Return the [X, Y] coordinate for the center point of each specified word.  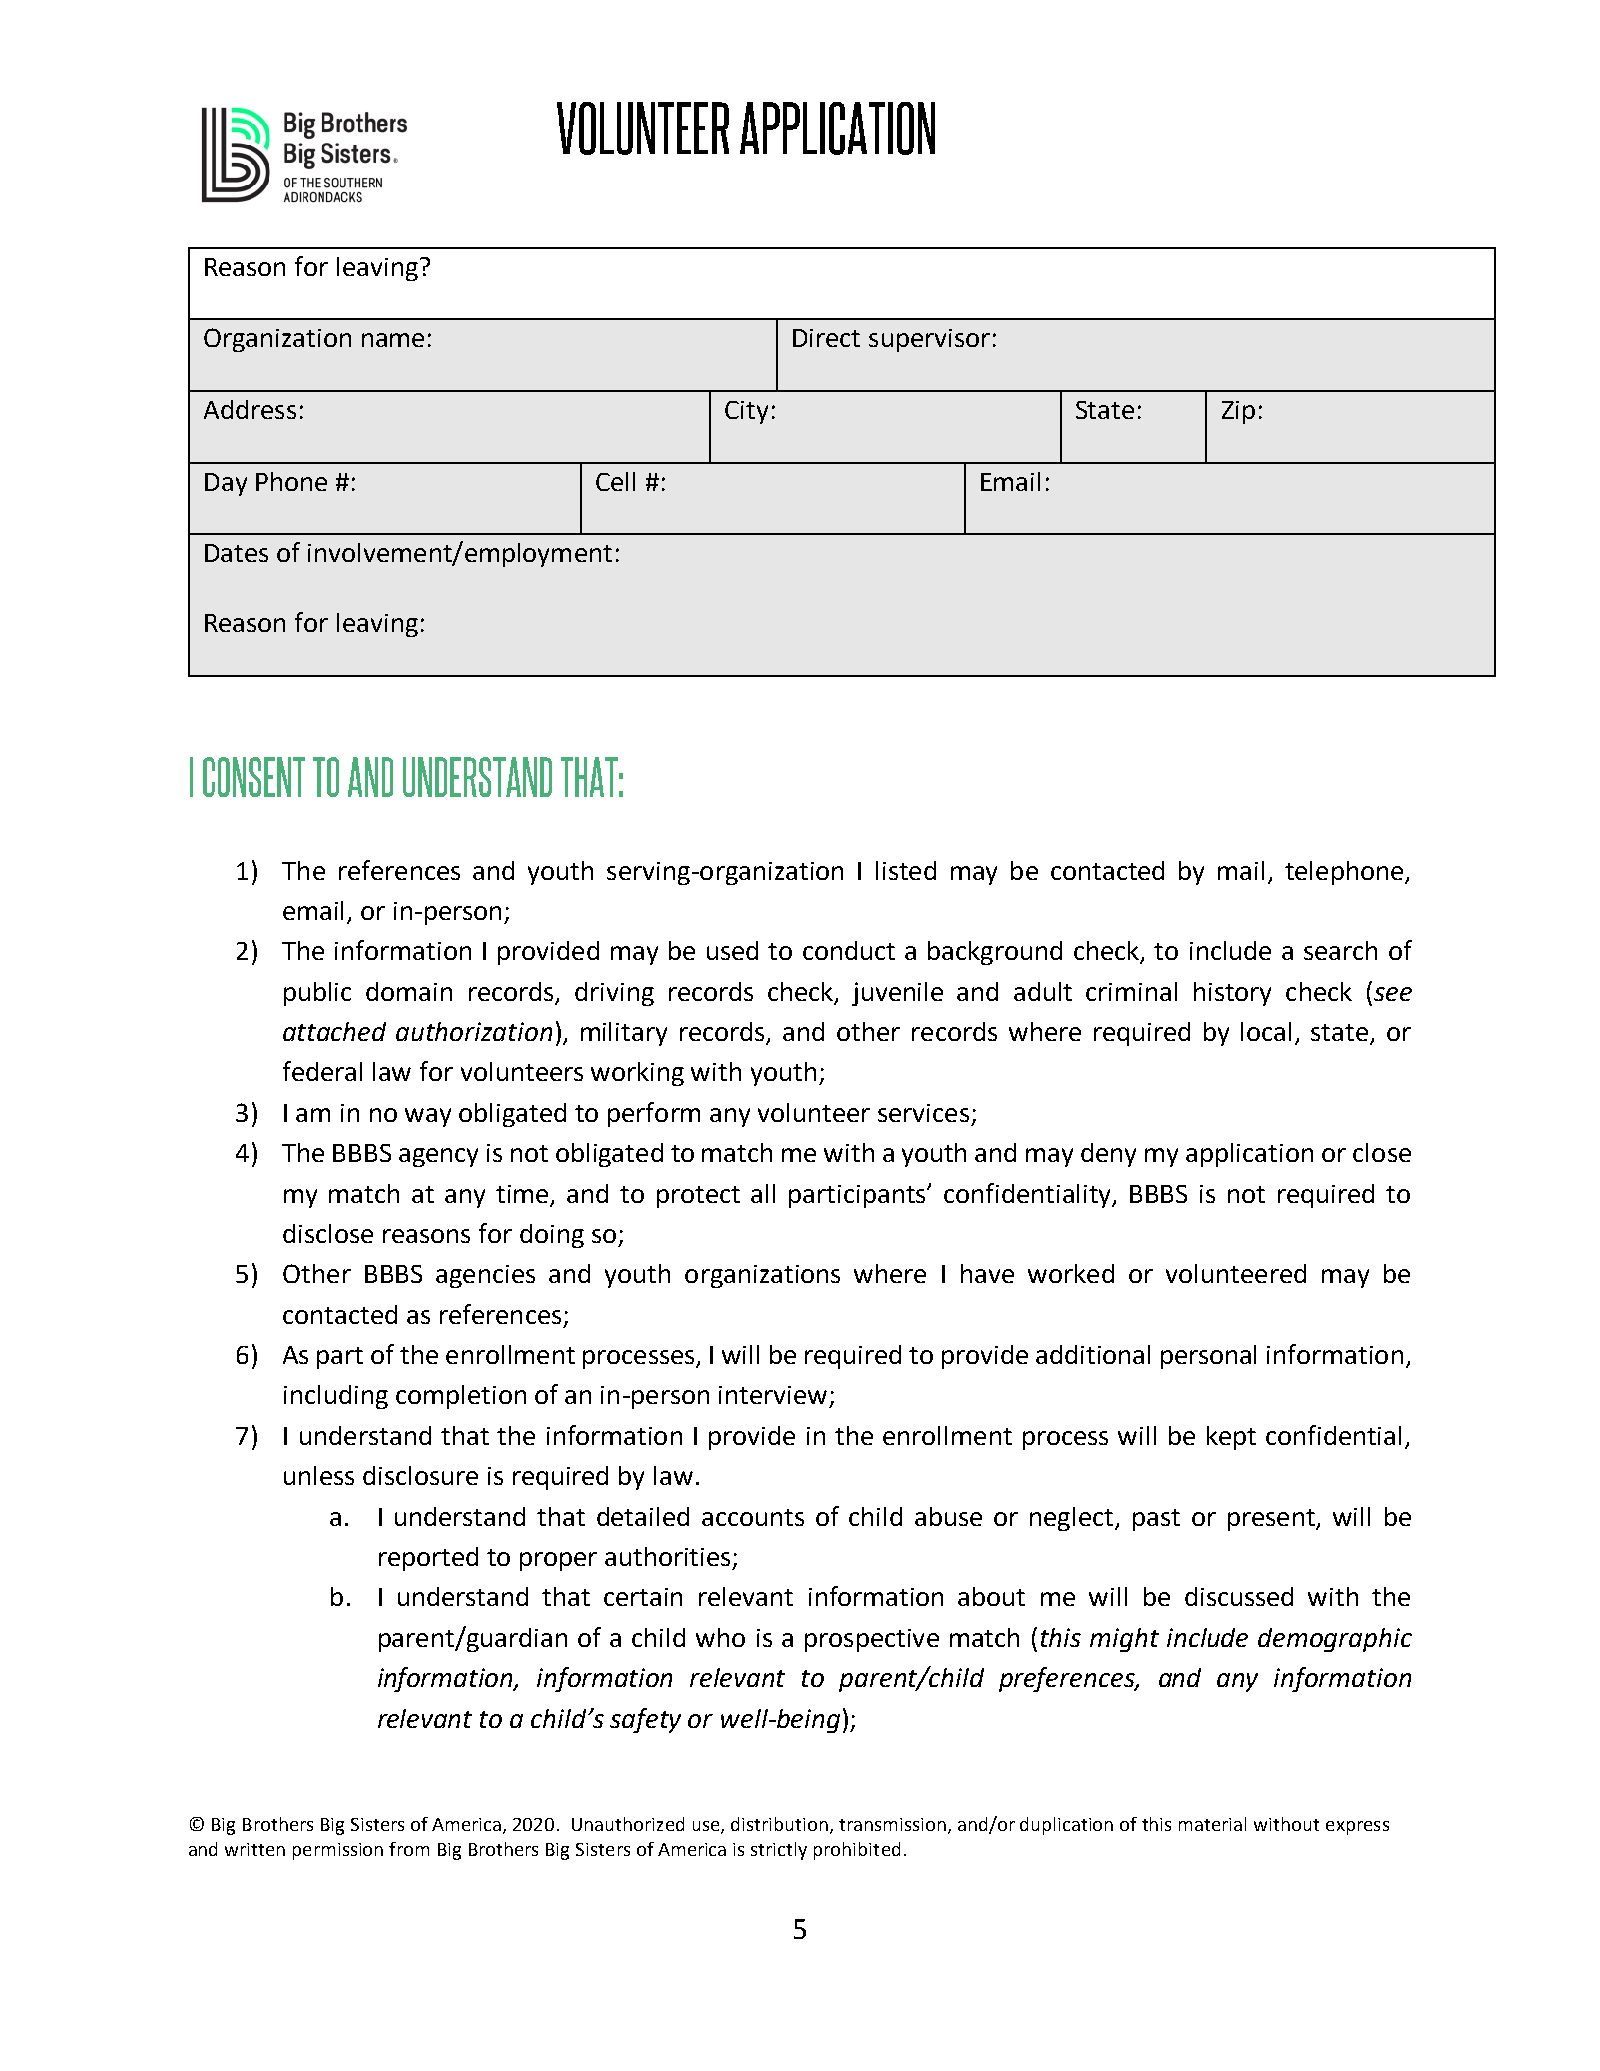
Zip [1238, 412]
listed [906, 870]
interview [773, 1395]
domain [409, 991]
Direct [826, 338]
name [393, 340]
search [1340, 950]
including [336, 1397]
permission [338, 1851]
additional [1093, 1354]
